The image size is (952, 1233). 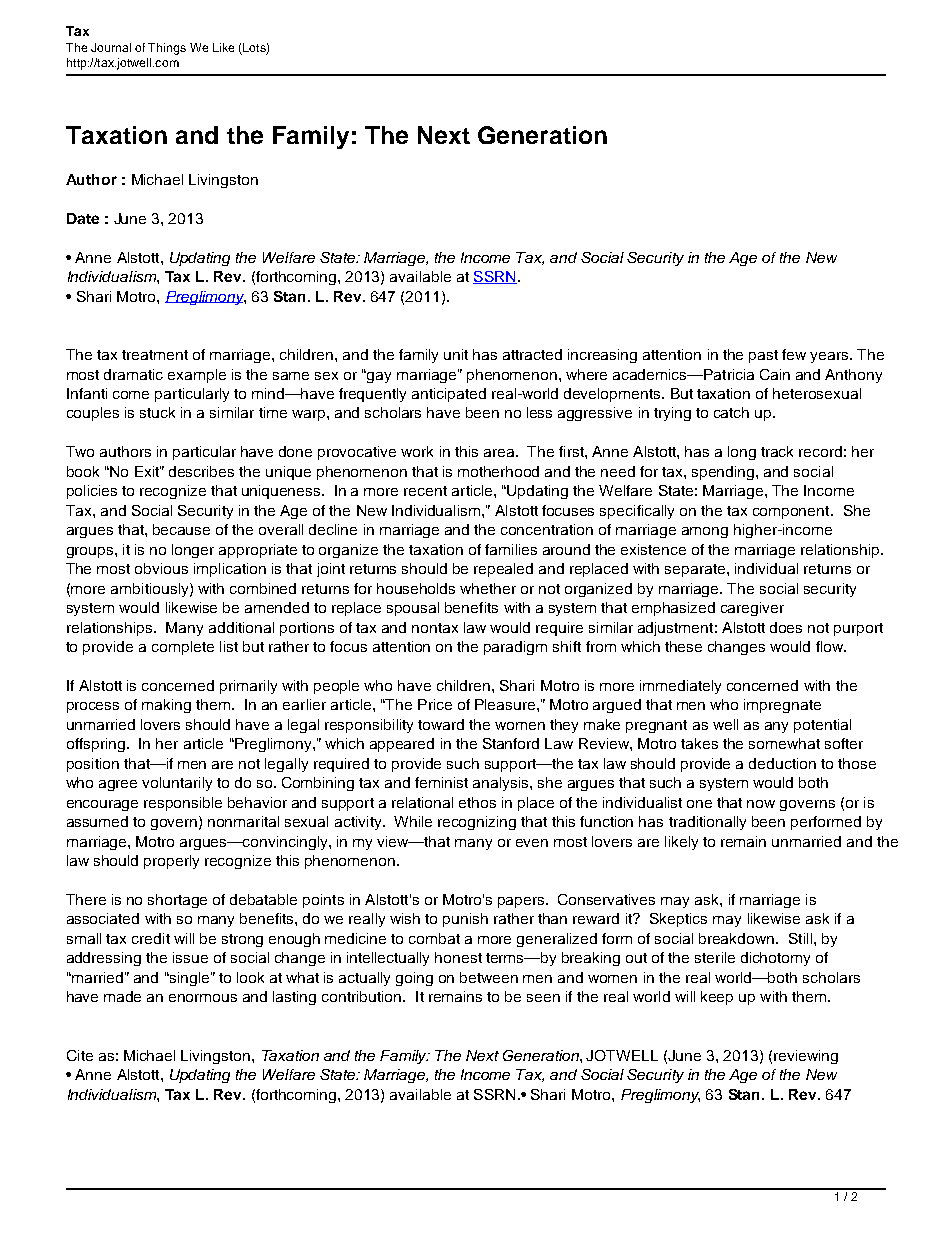 I want to click on now, so click(x=761, y=804).
